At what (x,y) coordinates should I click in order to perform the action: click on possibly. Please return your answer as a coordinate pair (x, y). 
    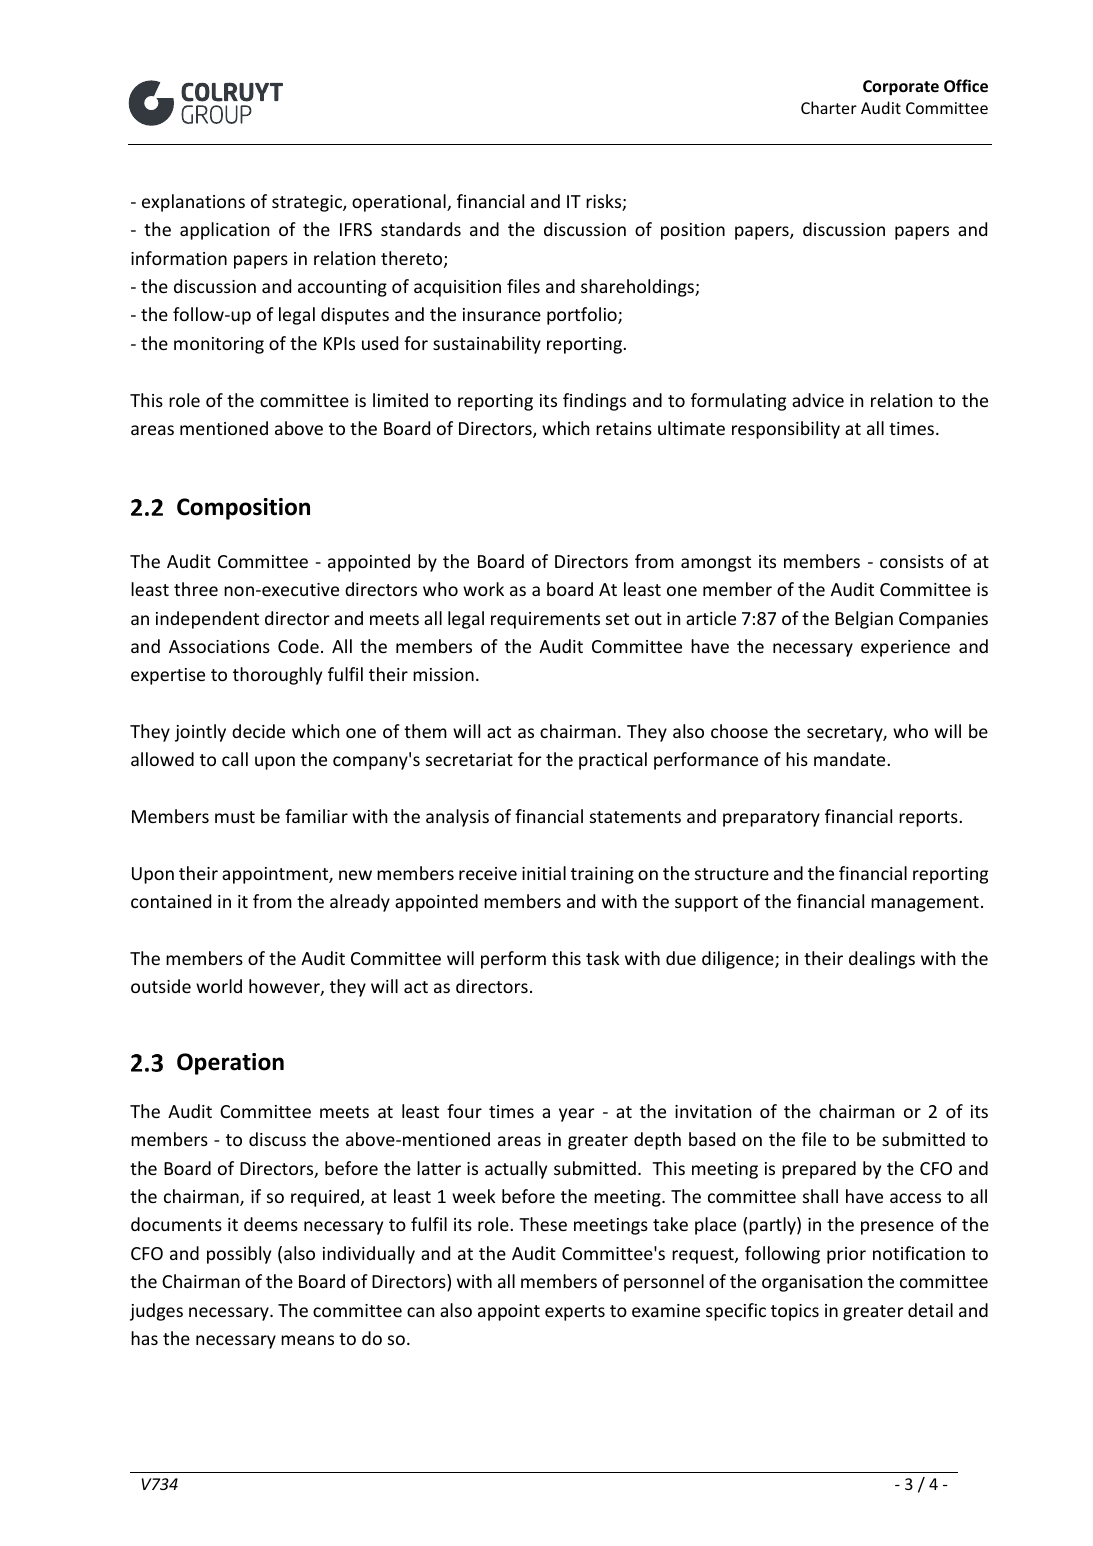
    Looking at the image, I should click on (239, 1255).
